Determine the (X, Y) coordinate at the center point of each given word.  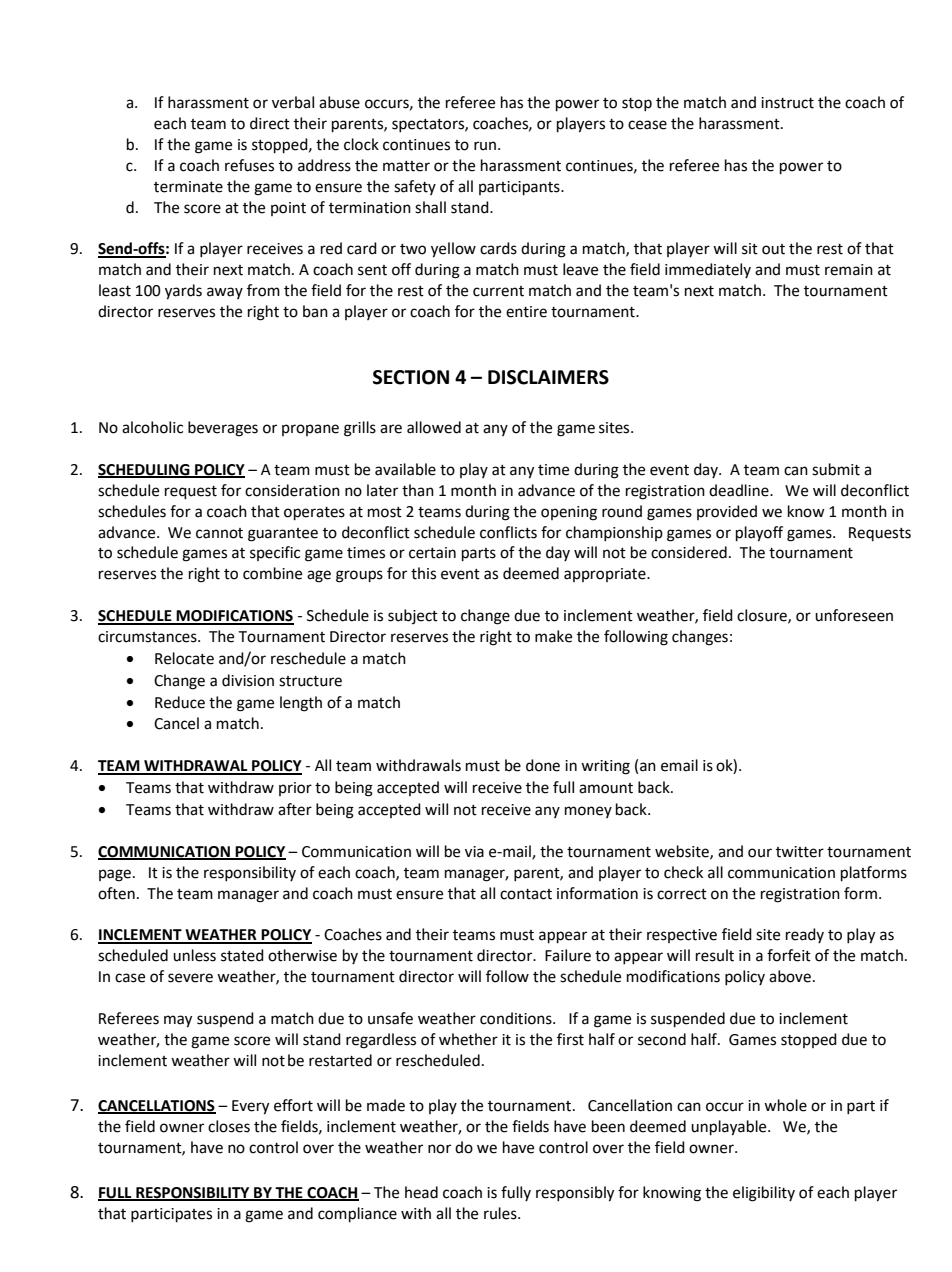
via (474, 852)
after (295, 809)
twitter (800, 852)
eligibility (764, 1194)
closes (229, 1126)
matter (406, 166)
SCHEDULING (145, 471)
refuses (249, 165)
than (418, 490)
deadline (740, 490)
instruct (787, 103)
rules (501, 1213)
